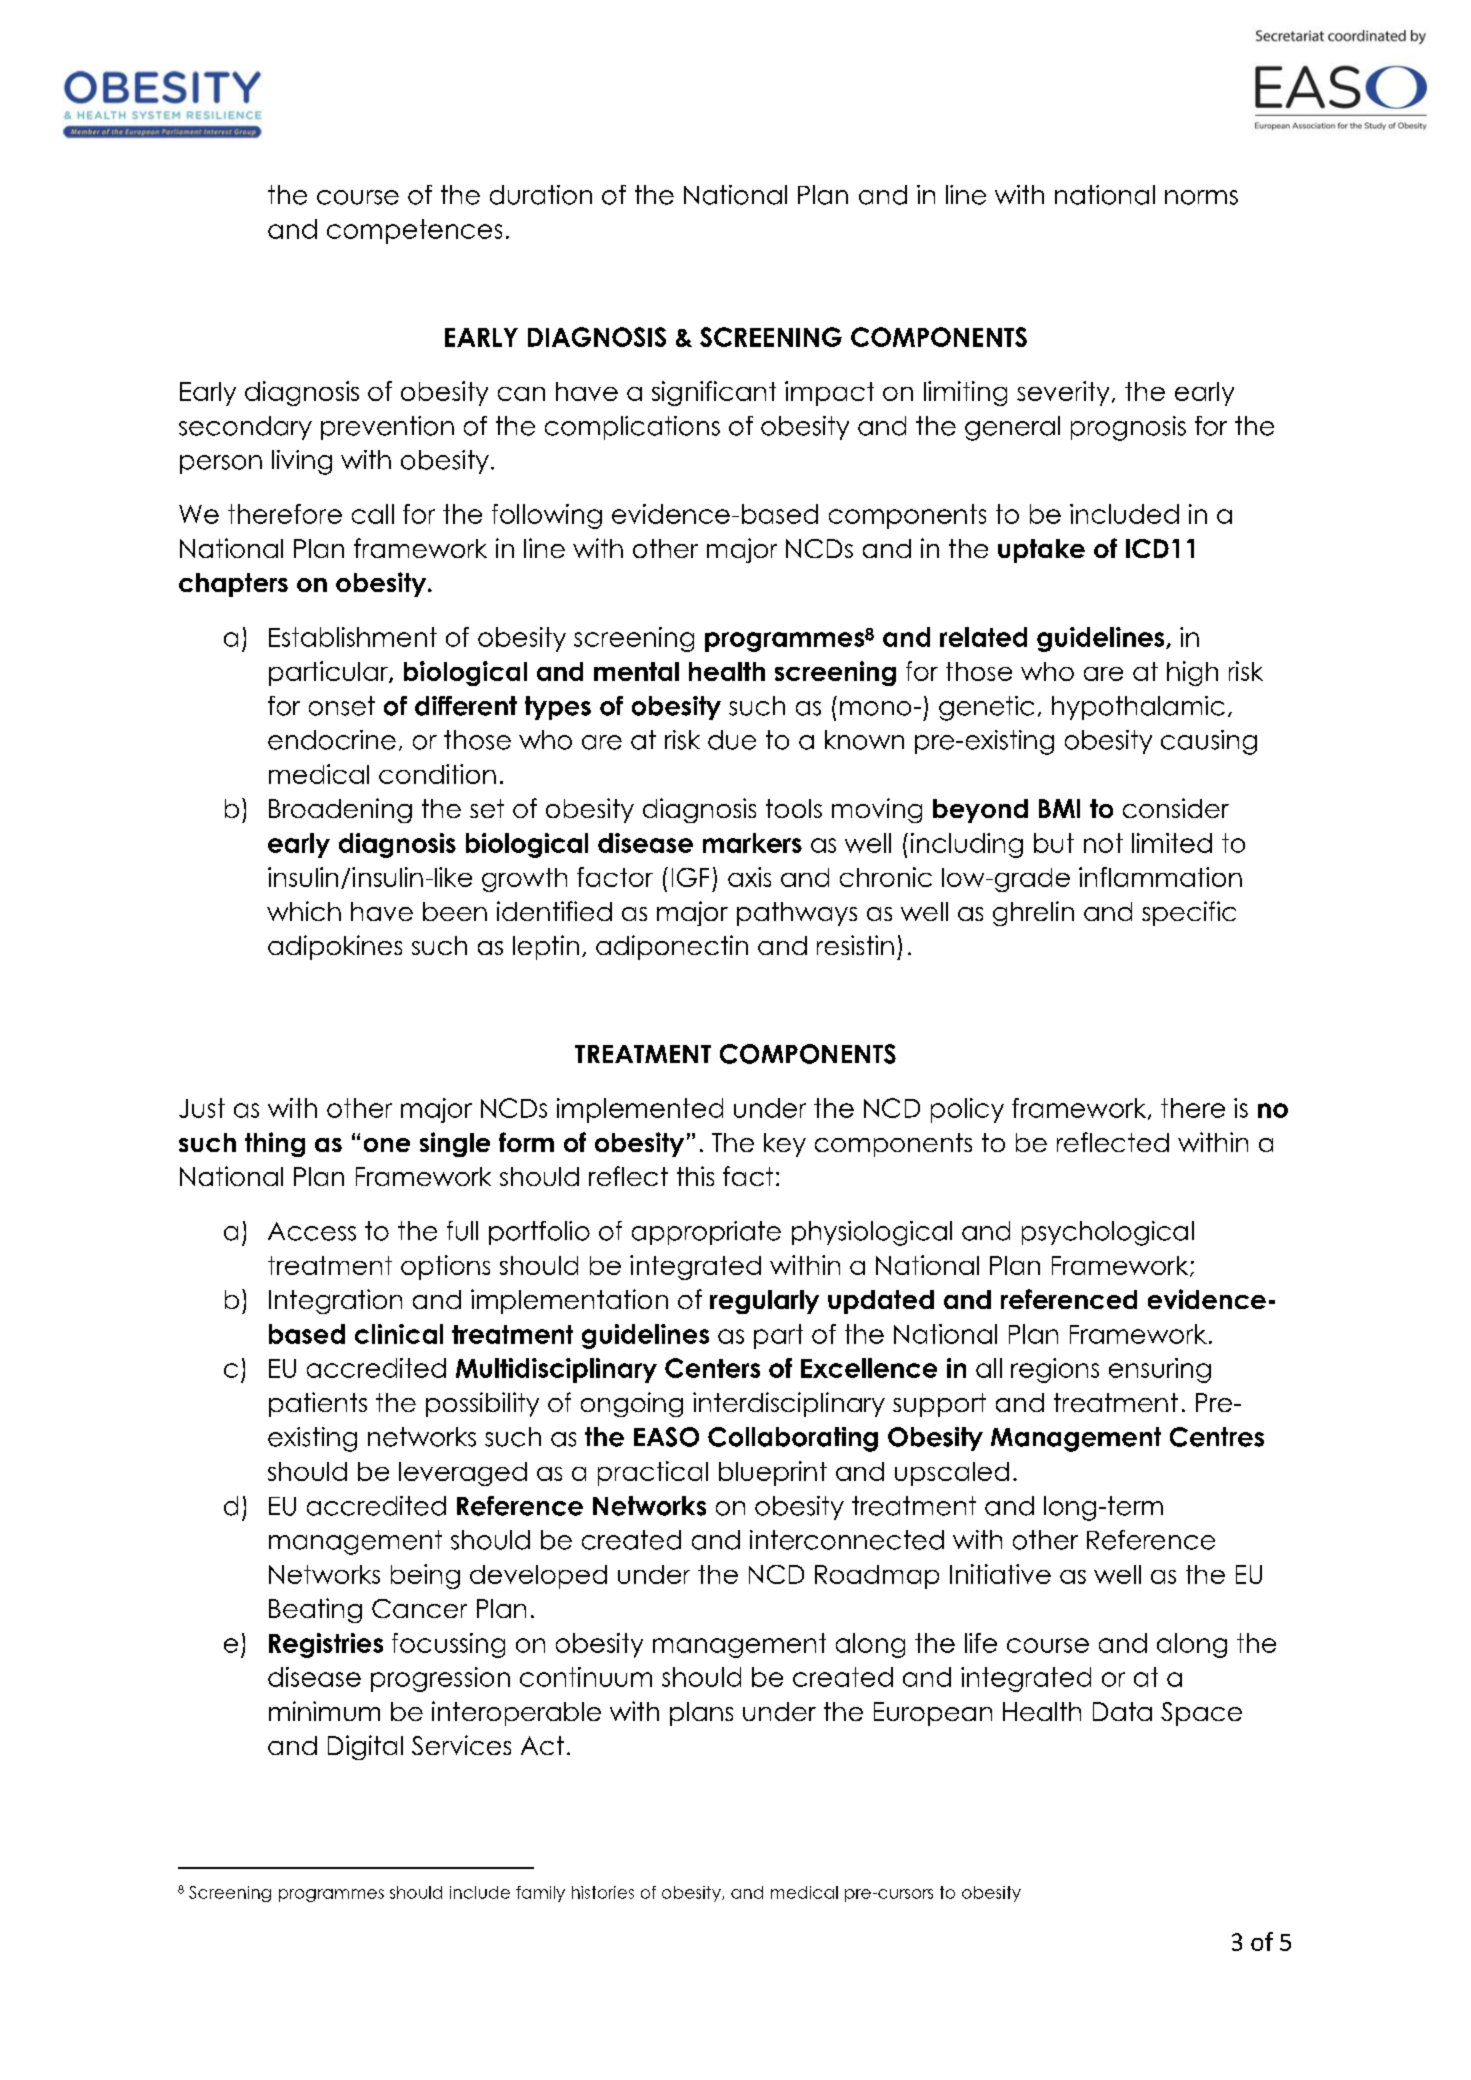  Describe the element at coordinates (373, 514) in the screenshot. I see `call` at that location.
